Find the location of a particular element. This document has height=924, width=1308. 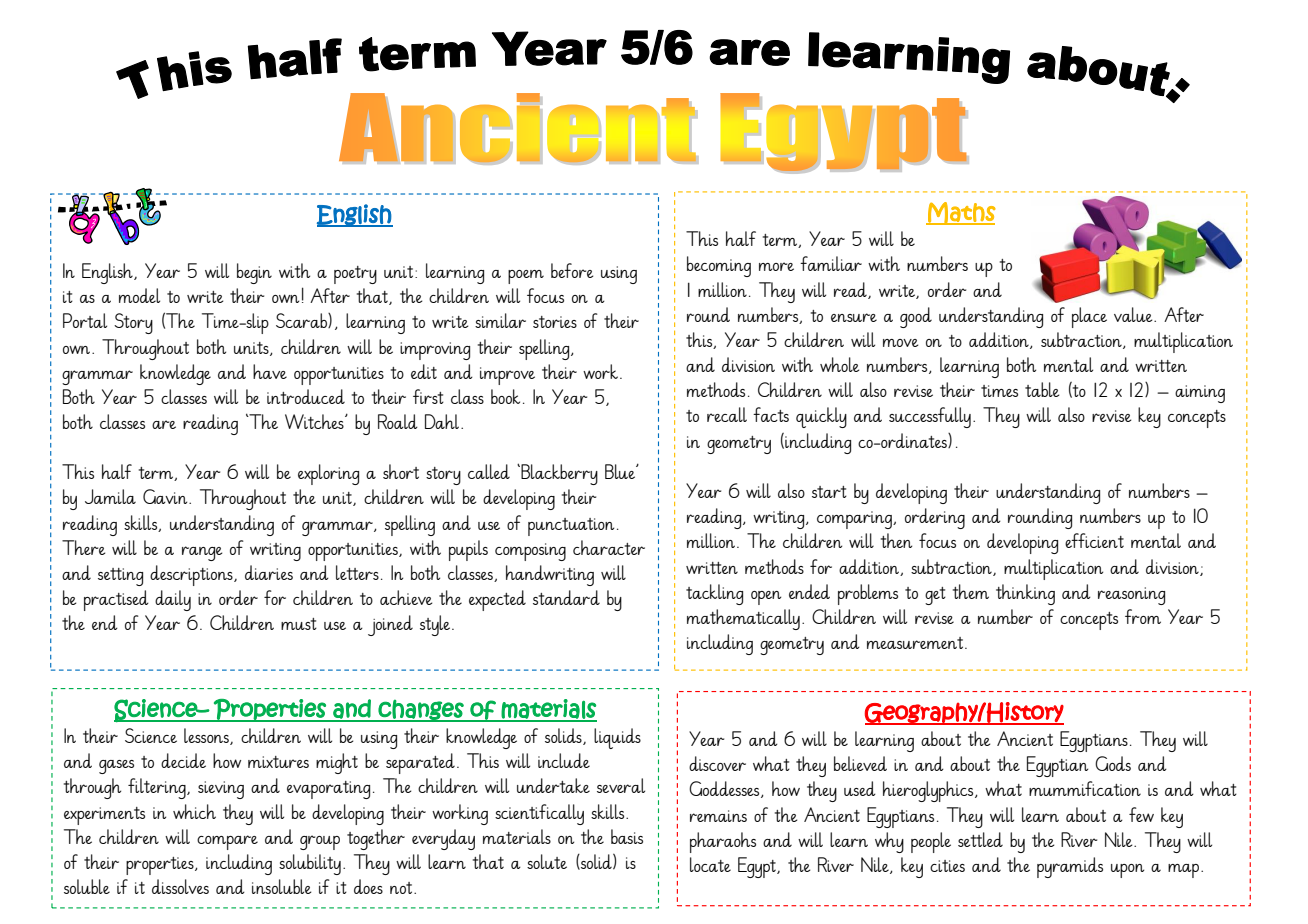

successfully is located at coordinates (930, 417).
